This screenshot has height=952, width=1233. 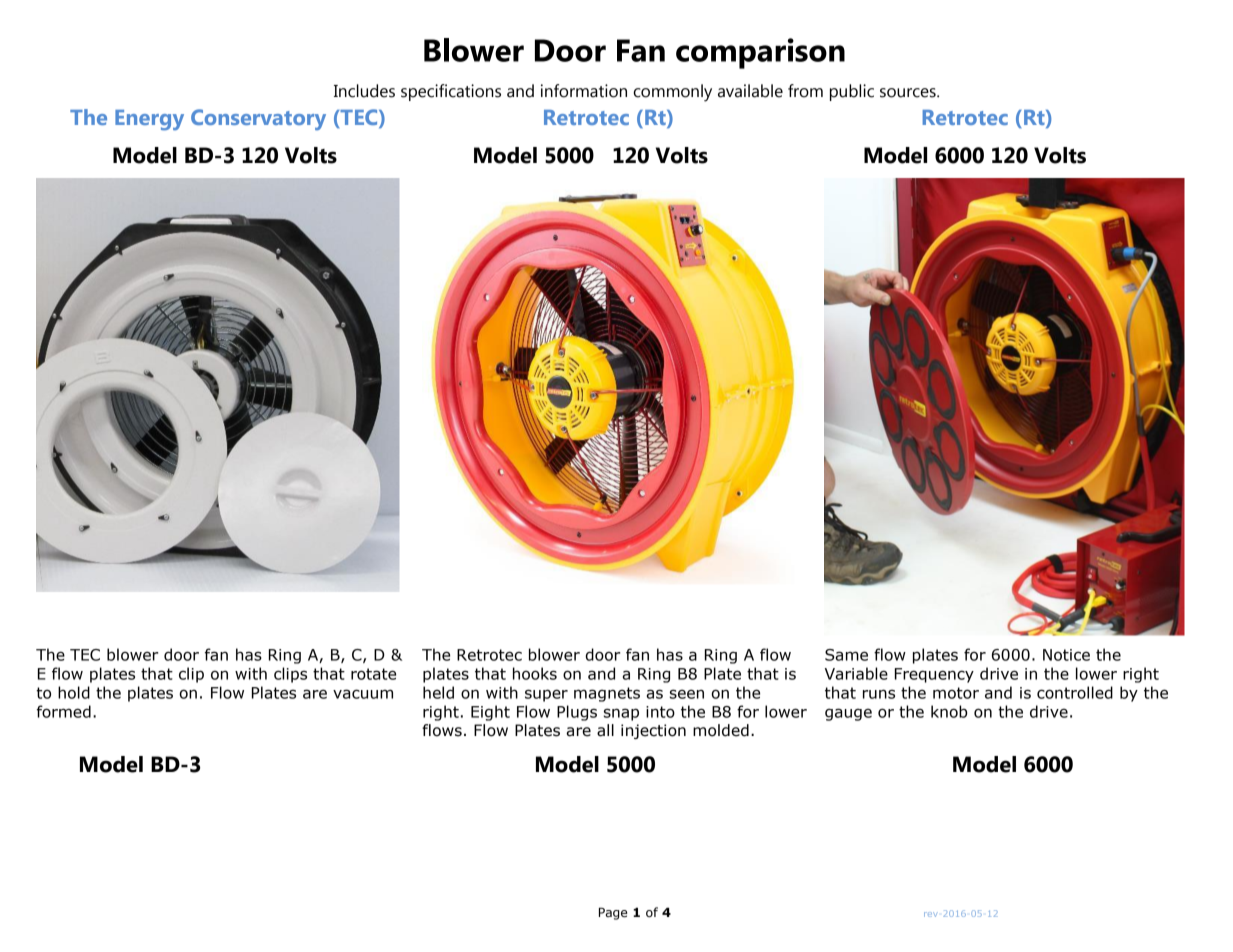 What do you see at coordinates (584, 91) in the screenshot?
I see `information` at bounding box center [584, 91].
